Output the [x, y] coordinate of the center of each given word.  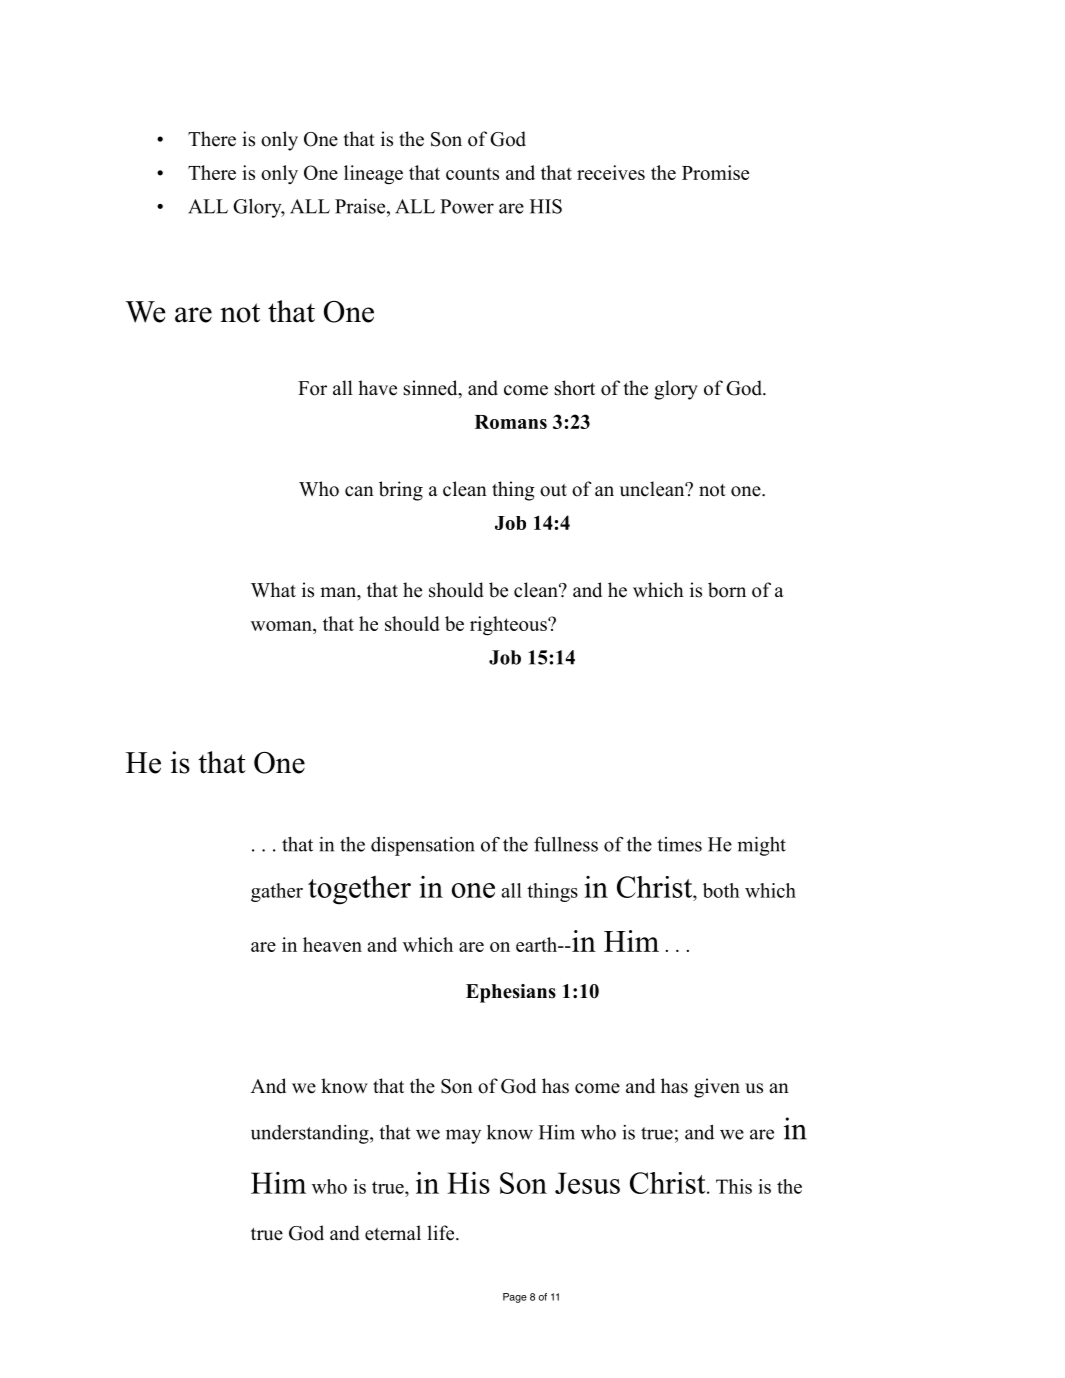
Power [467, 206]
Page [515, 1298]
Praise [361, 206]
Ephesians [511, 993]
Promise [715, 172]
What [273, 589]
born [727, 590]
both [721, 890]
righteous [509, 626]
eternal [393, 1233]
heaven [332, 944]
